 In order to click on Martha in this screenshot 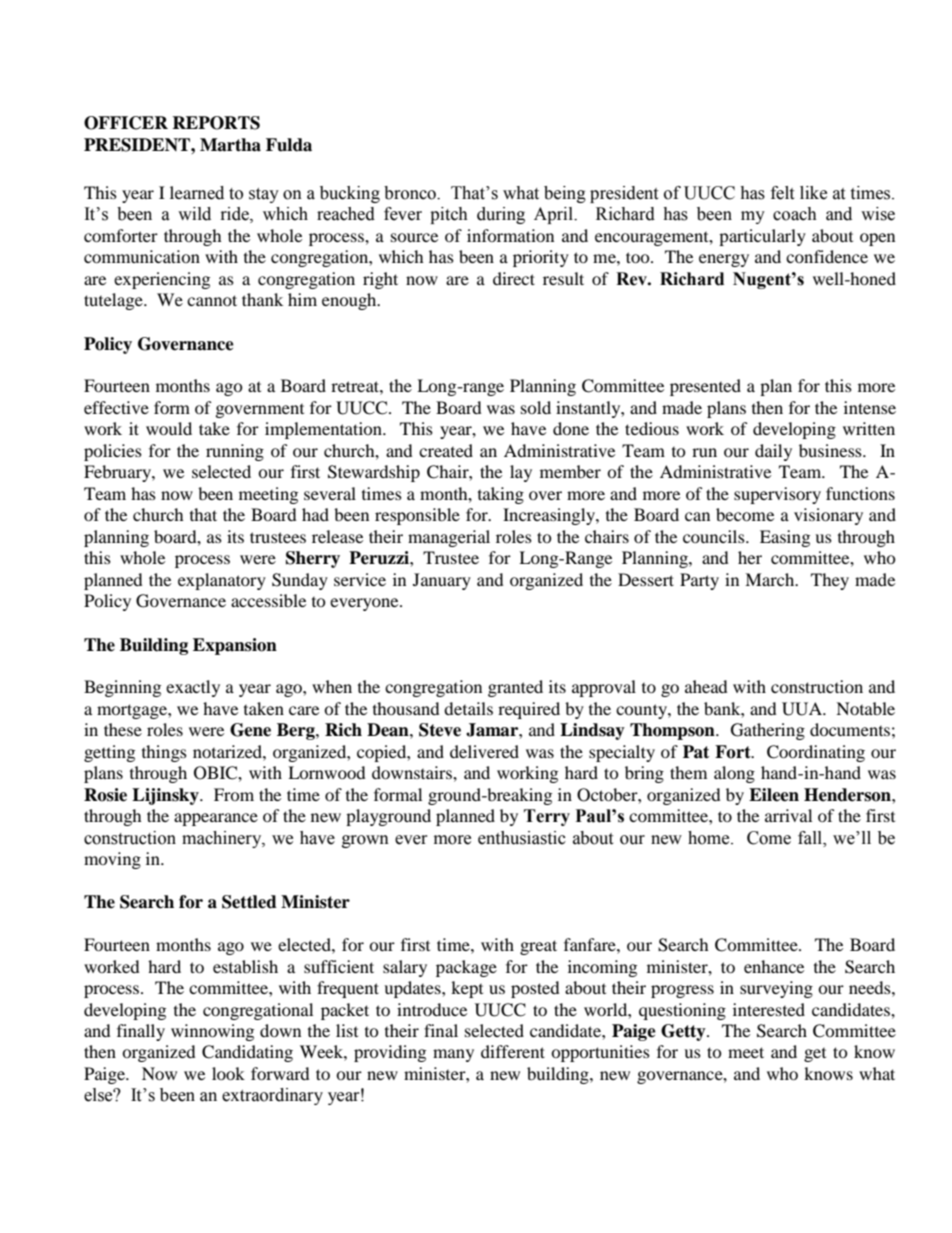, I will do `click(230, 145)`.
